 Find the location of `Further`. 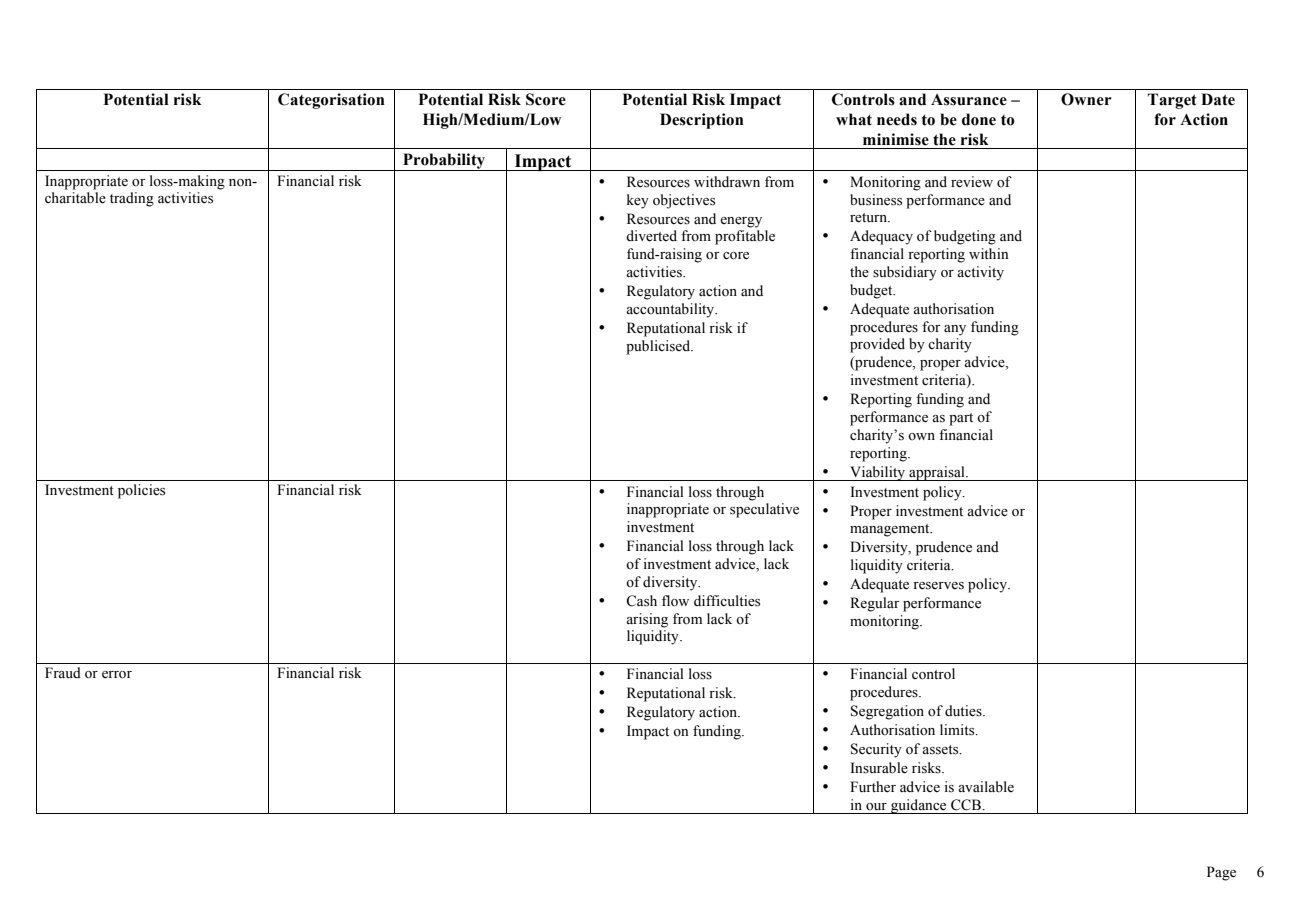

Further is located at coordinates (873, 787).
